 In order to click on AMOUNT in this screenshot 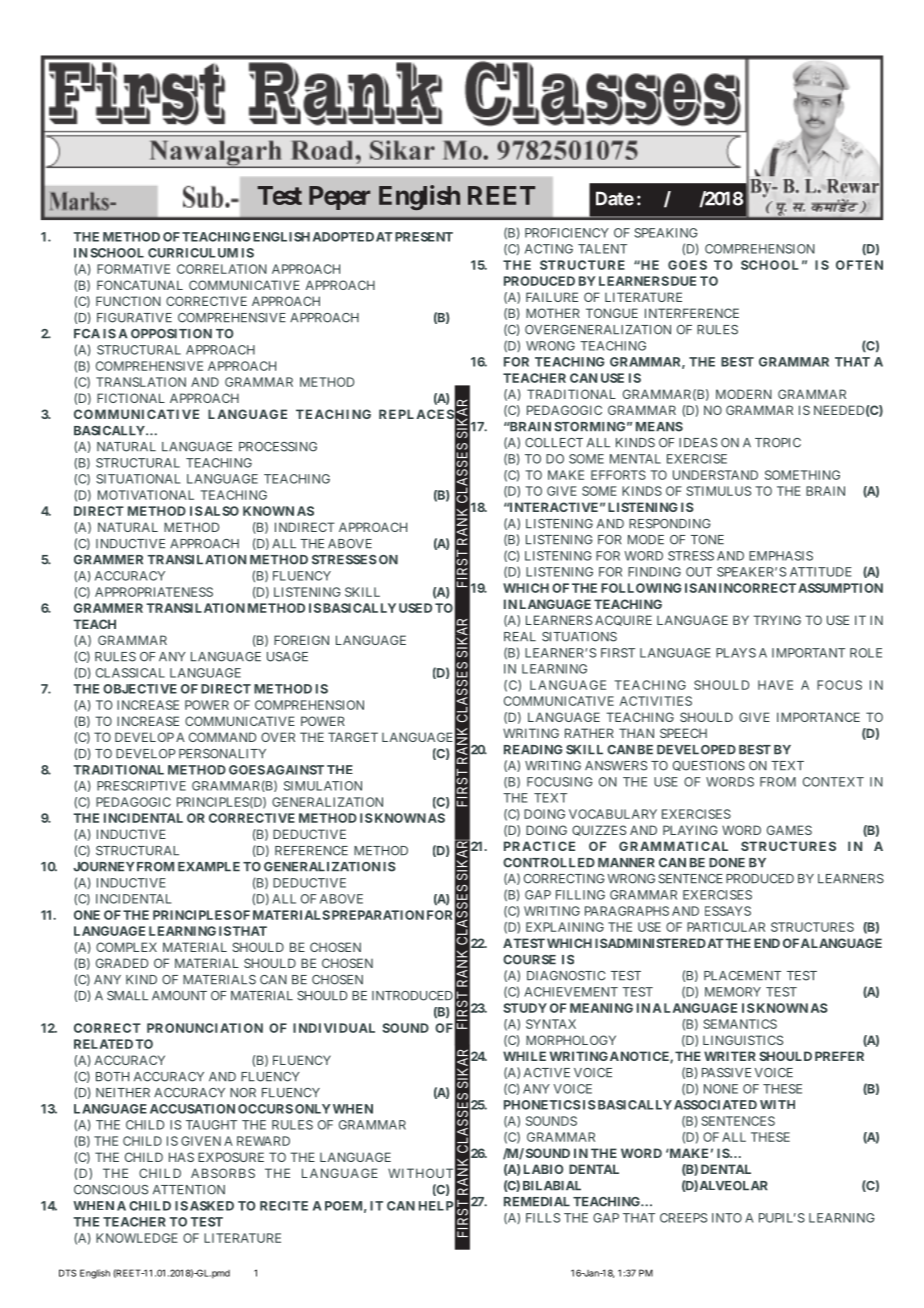, I will do `click(179, 996)`.
